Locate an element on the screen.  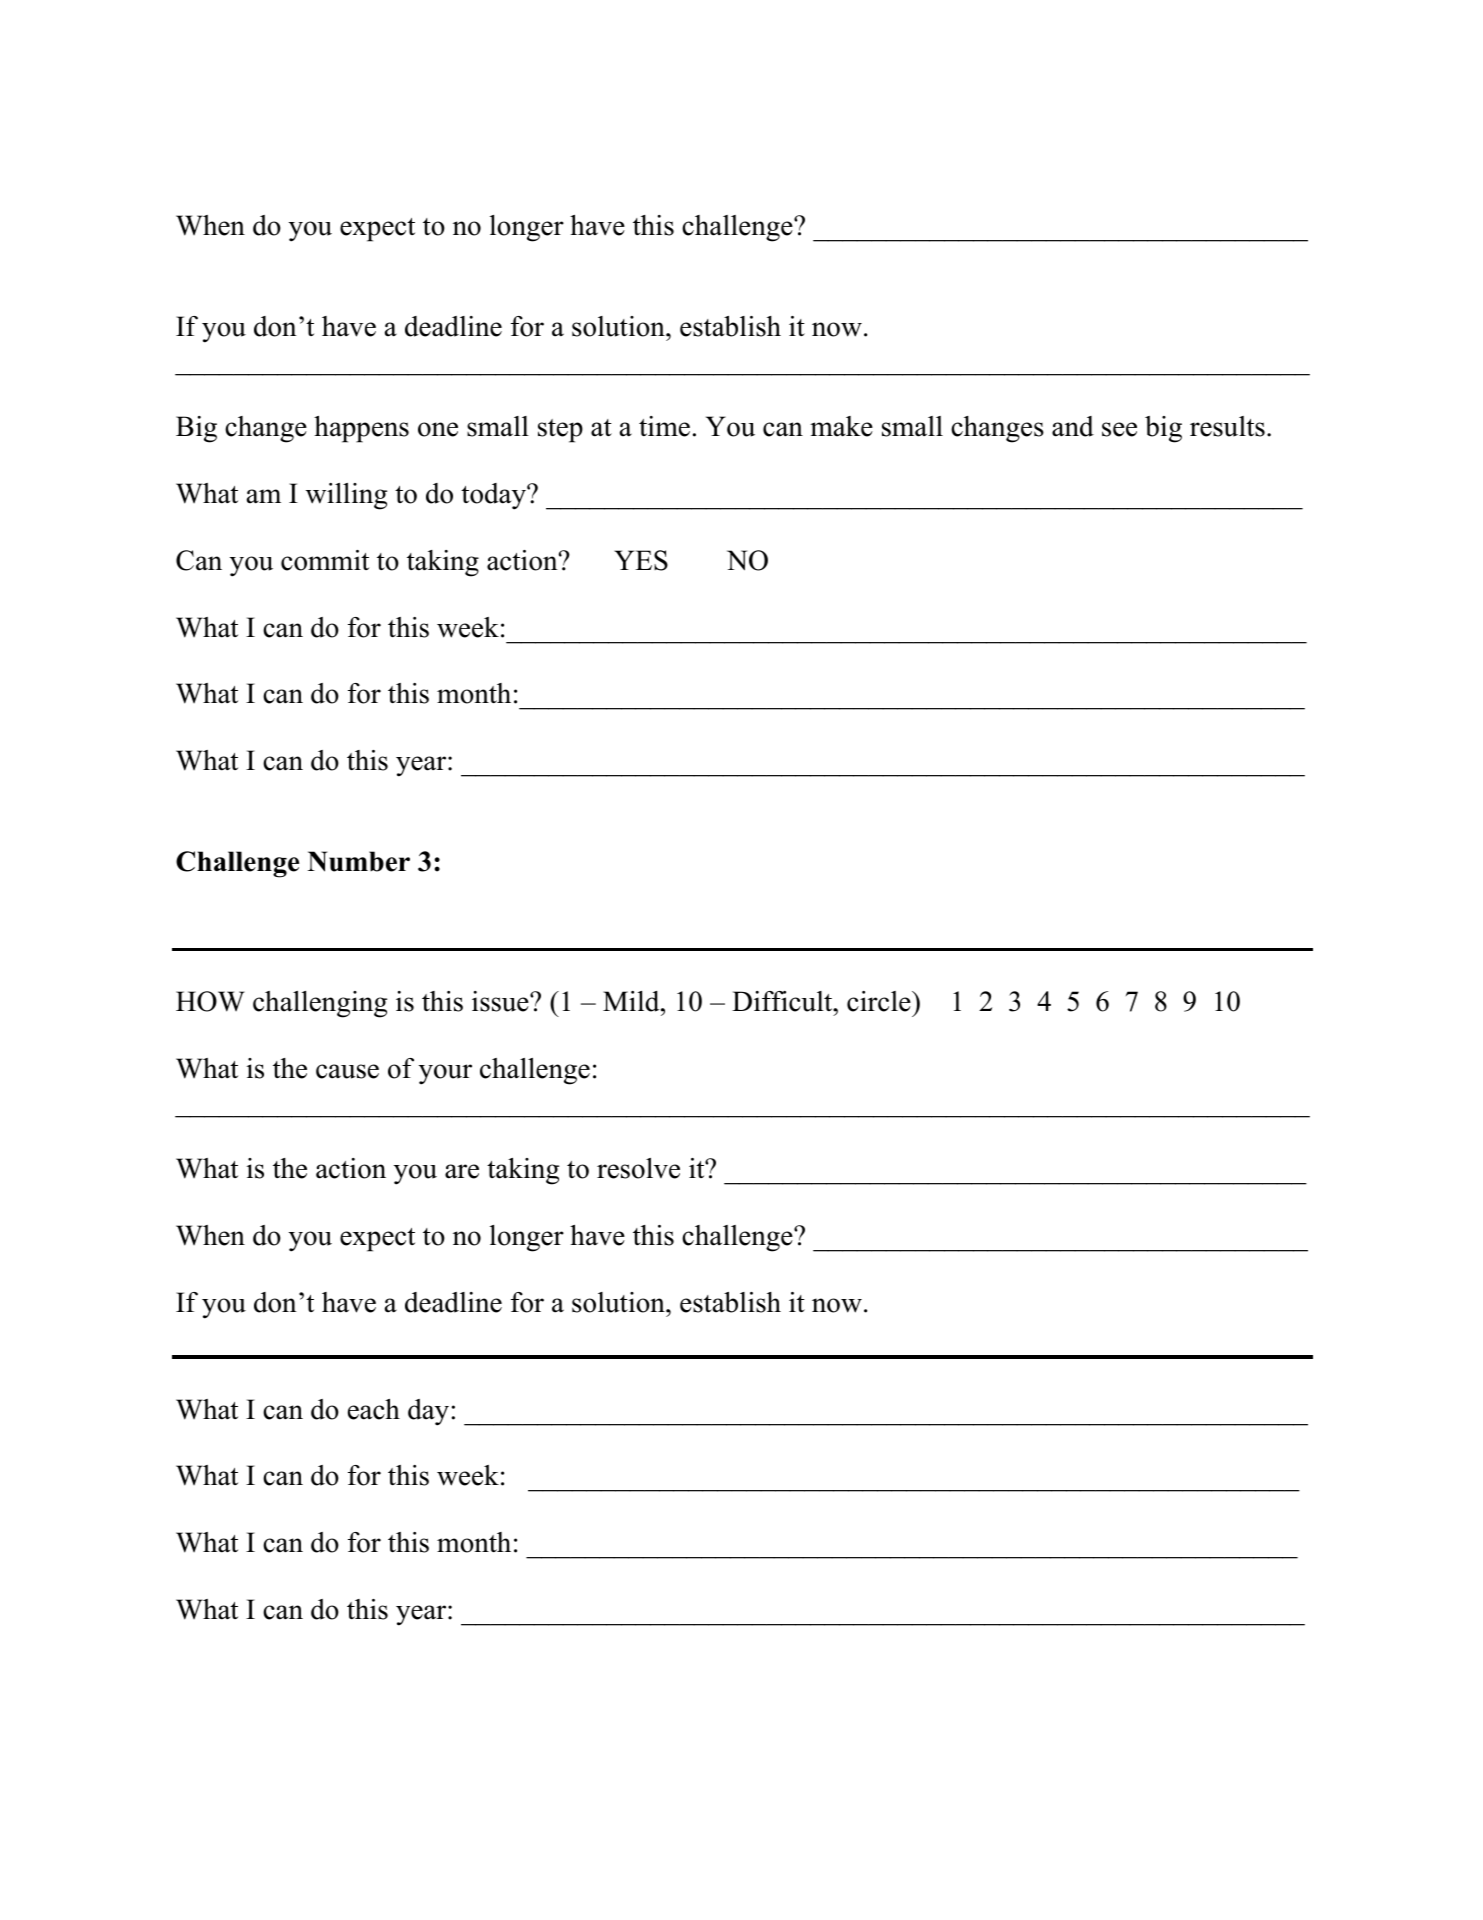
resolve is located at coordinates (638, 1168).
